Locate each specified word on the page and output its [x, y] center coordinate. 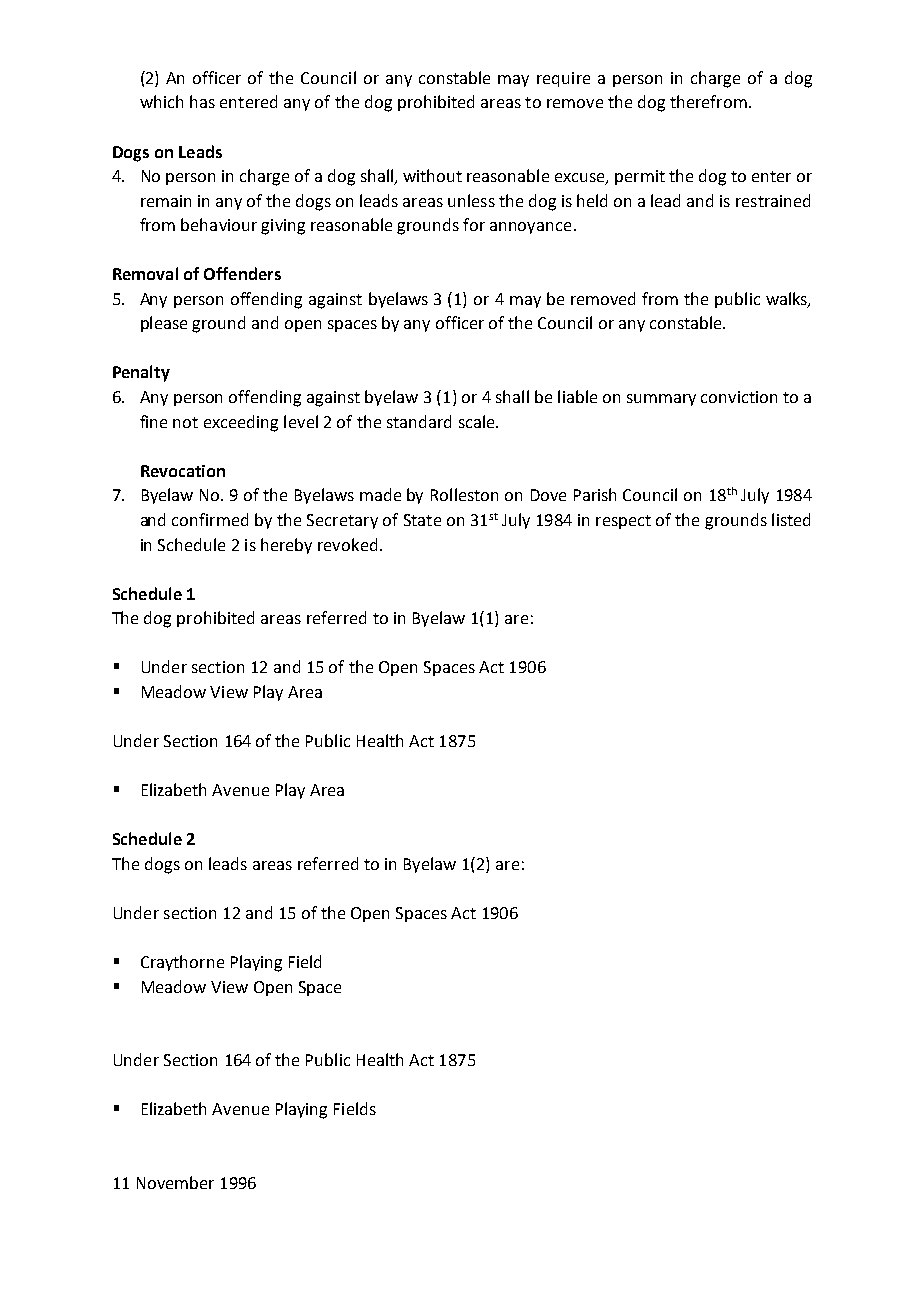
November [175, 1182]
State [422, 520]
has [202, 101]
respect [623, 522]
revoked [347, 544]
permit [640, 177]
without [432, 175]
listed [791, 519]
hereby [286, 546]
